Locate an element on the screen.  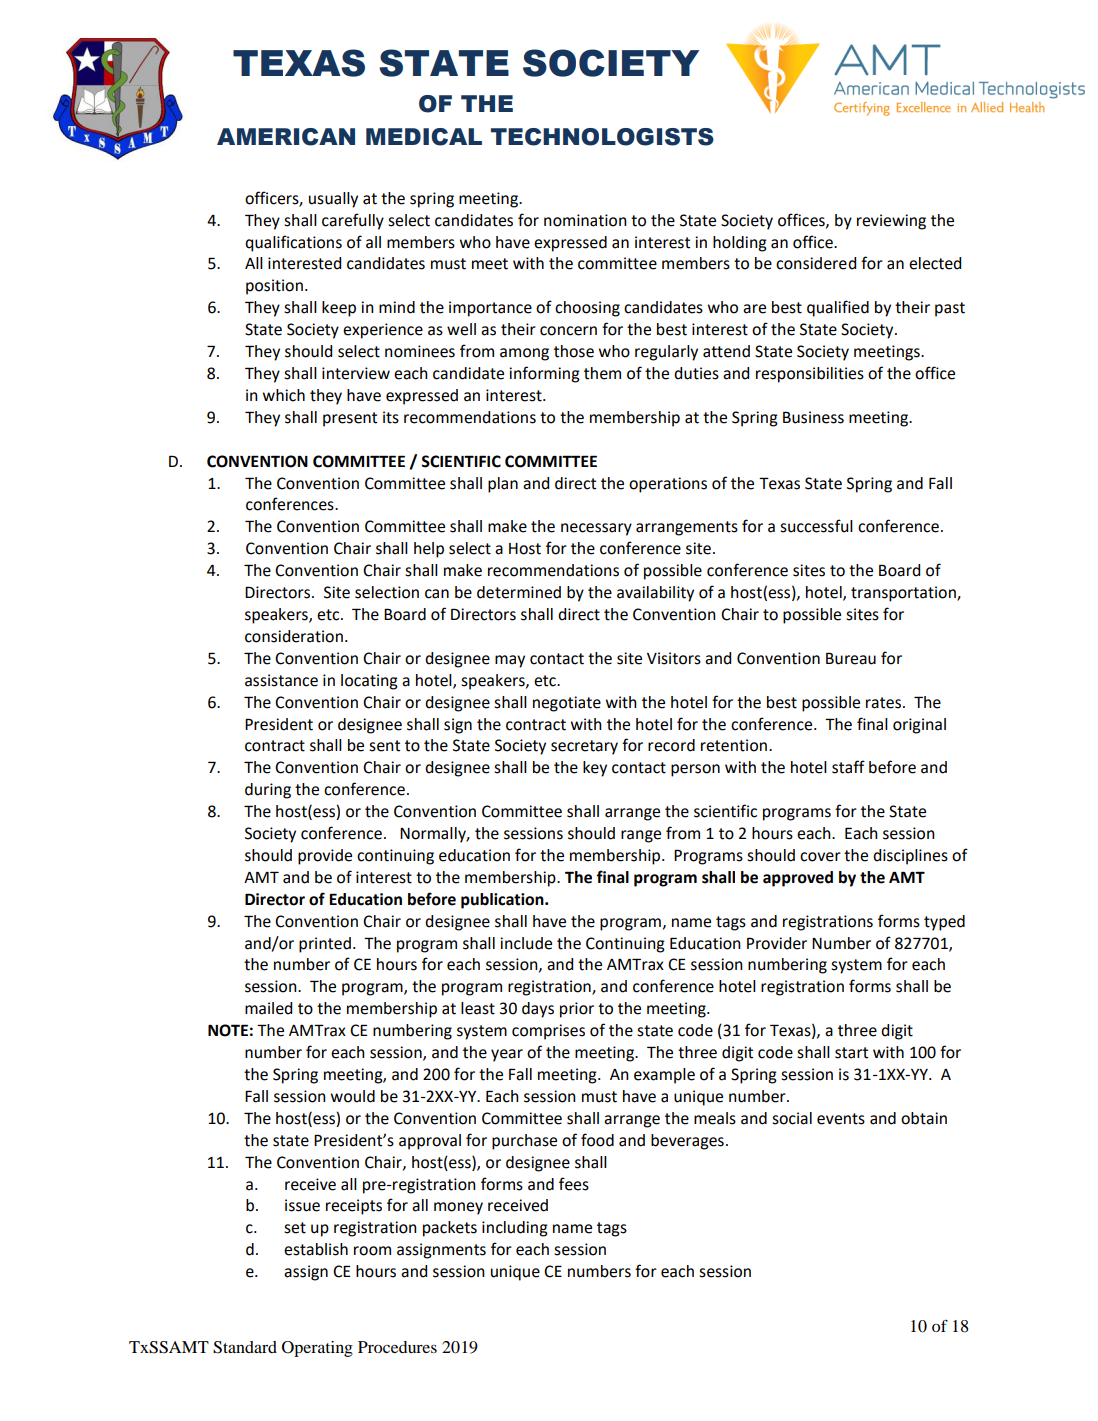
TECHNOLOGISTS is located at coordinates (602, 137).
